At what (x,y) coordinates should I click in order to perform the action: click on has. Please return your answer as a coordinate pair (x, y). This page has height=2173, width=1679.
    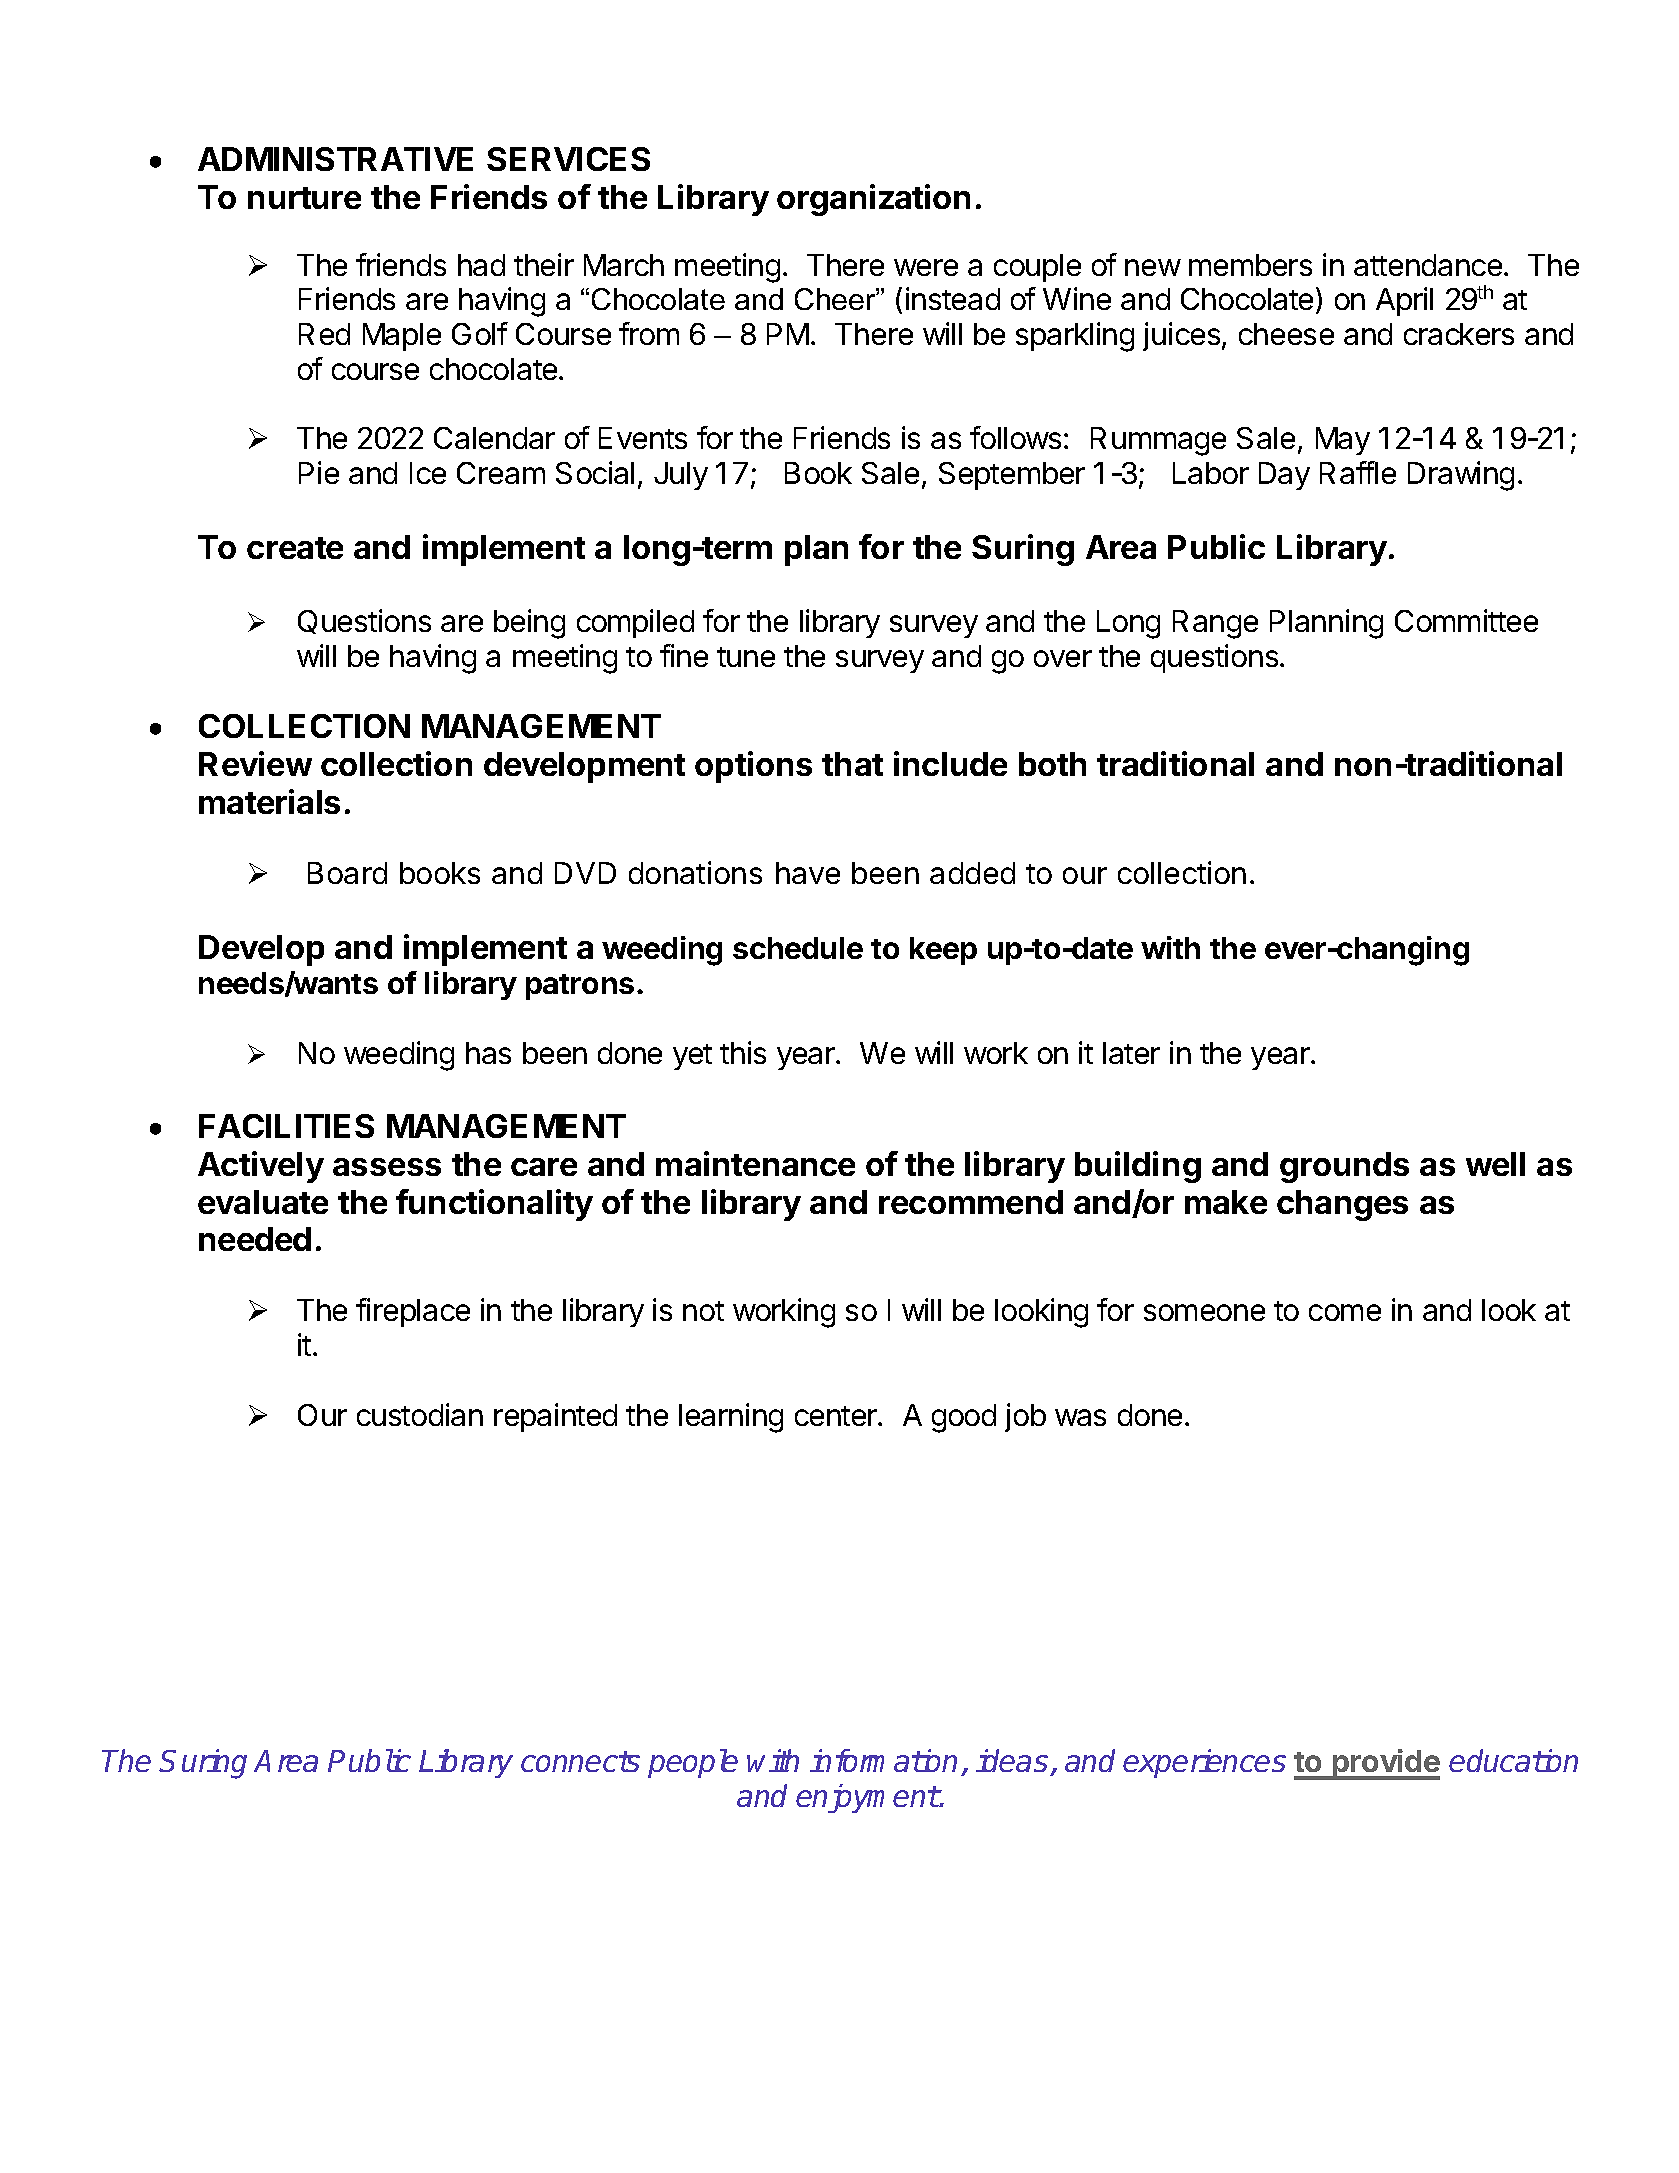
    Looking at the image, I should click on (488, 1053).
